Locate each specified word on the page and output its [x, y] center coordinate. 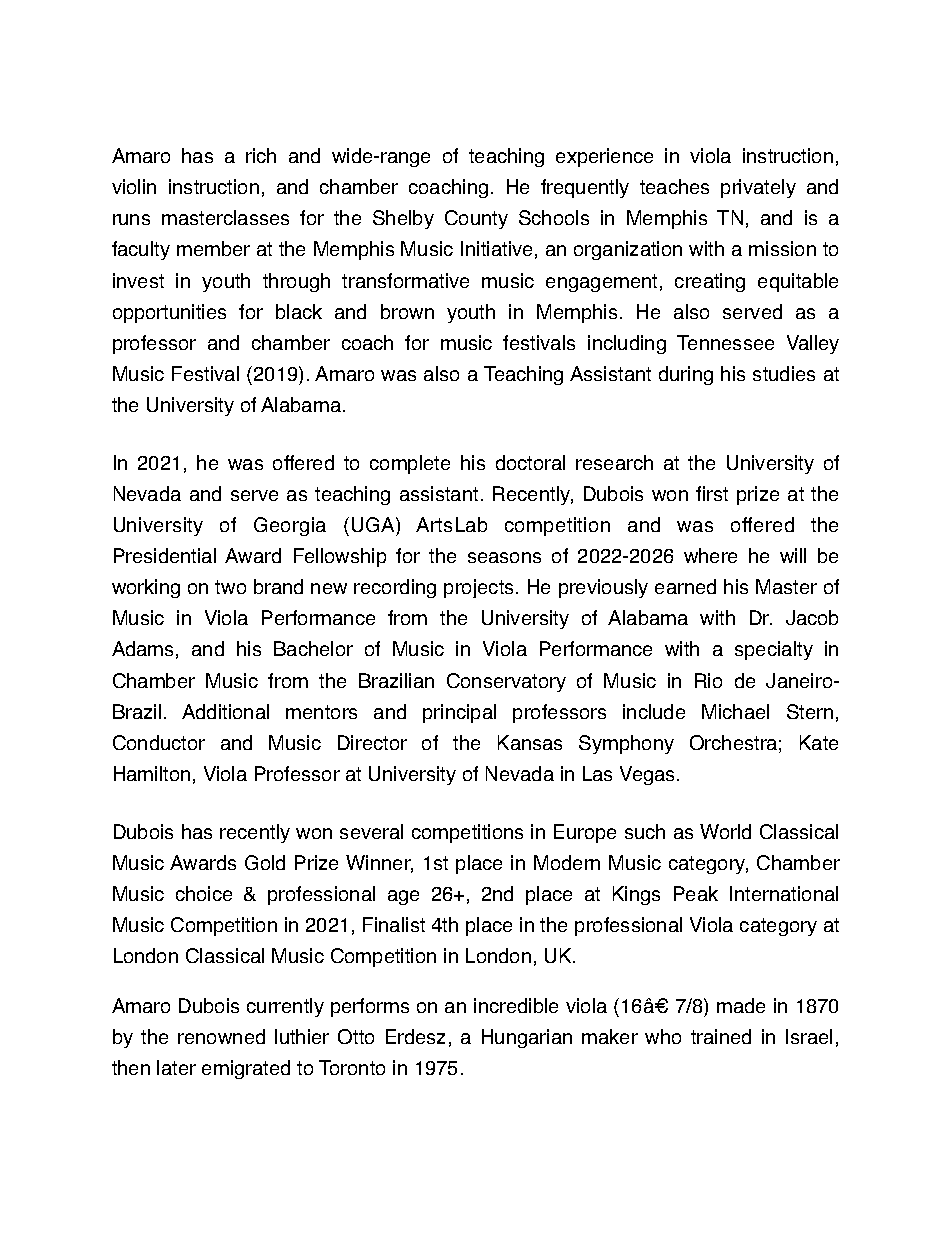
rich [261, 155]
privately [758, 188]
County [476, 219]
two [230, 587]
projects [480, 588]
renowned [221, 1036]
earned [685, 586]
